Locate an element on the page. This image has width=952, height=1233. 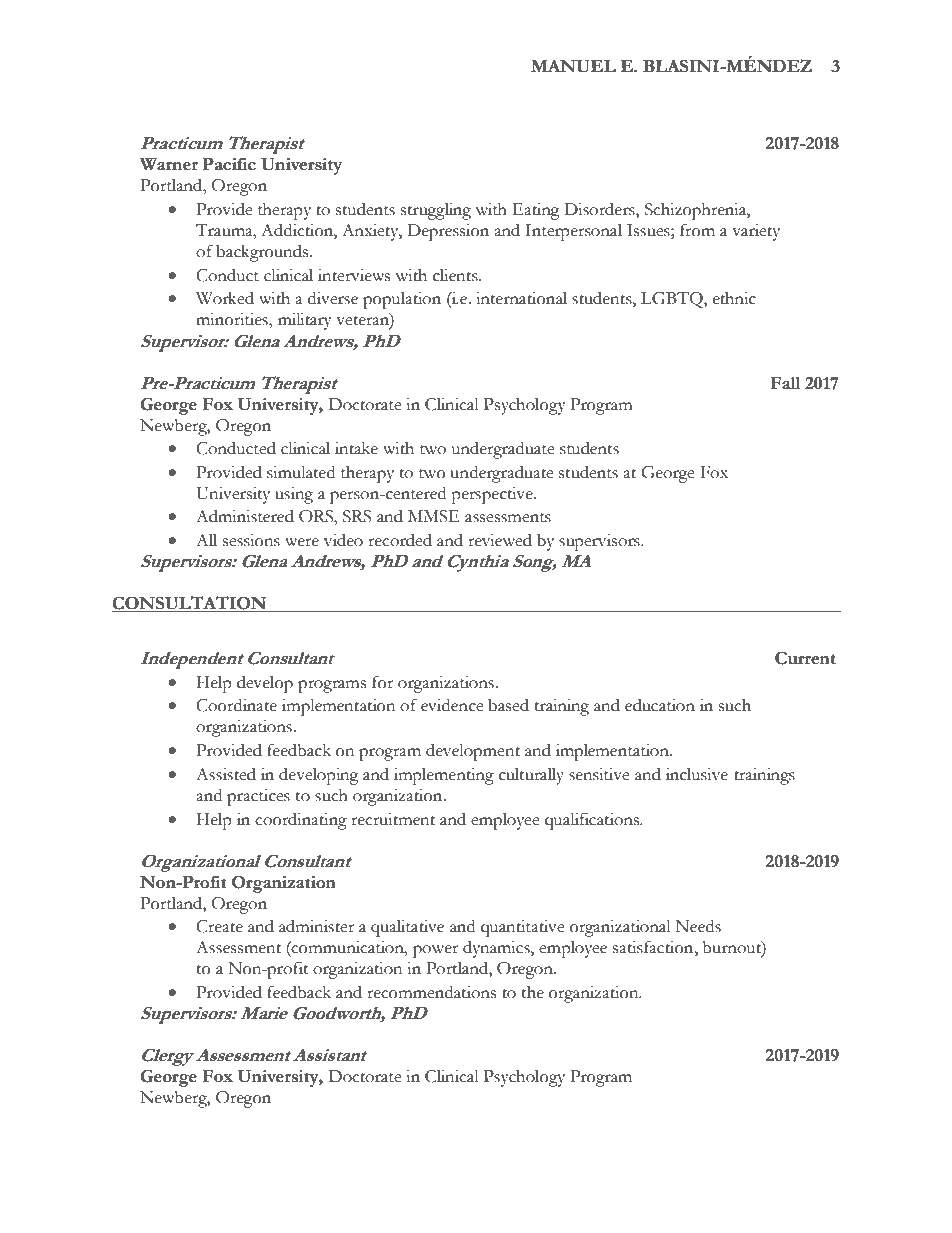
Needs is located at coordinates (698, 926).
